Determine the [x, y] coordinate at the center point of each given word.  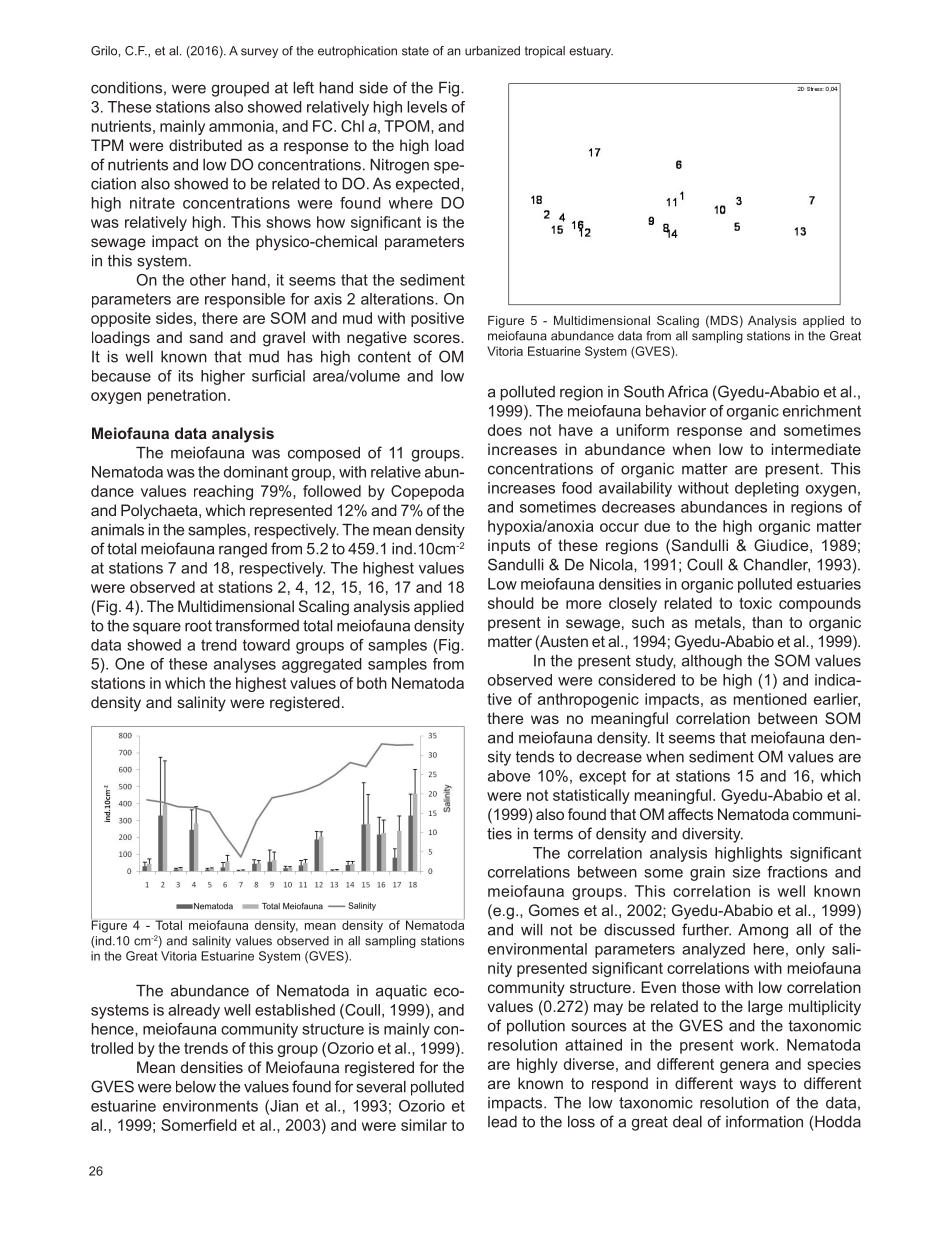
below [196, 1086]
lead [502, 1122]
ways [758, 1086]
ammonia [242, 126]
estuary [591, 52]
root [198, 626]
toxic [755, 603]
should [511, 603]
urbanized [492, 51]
